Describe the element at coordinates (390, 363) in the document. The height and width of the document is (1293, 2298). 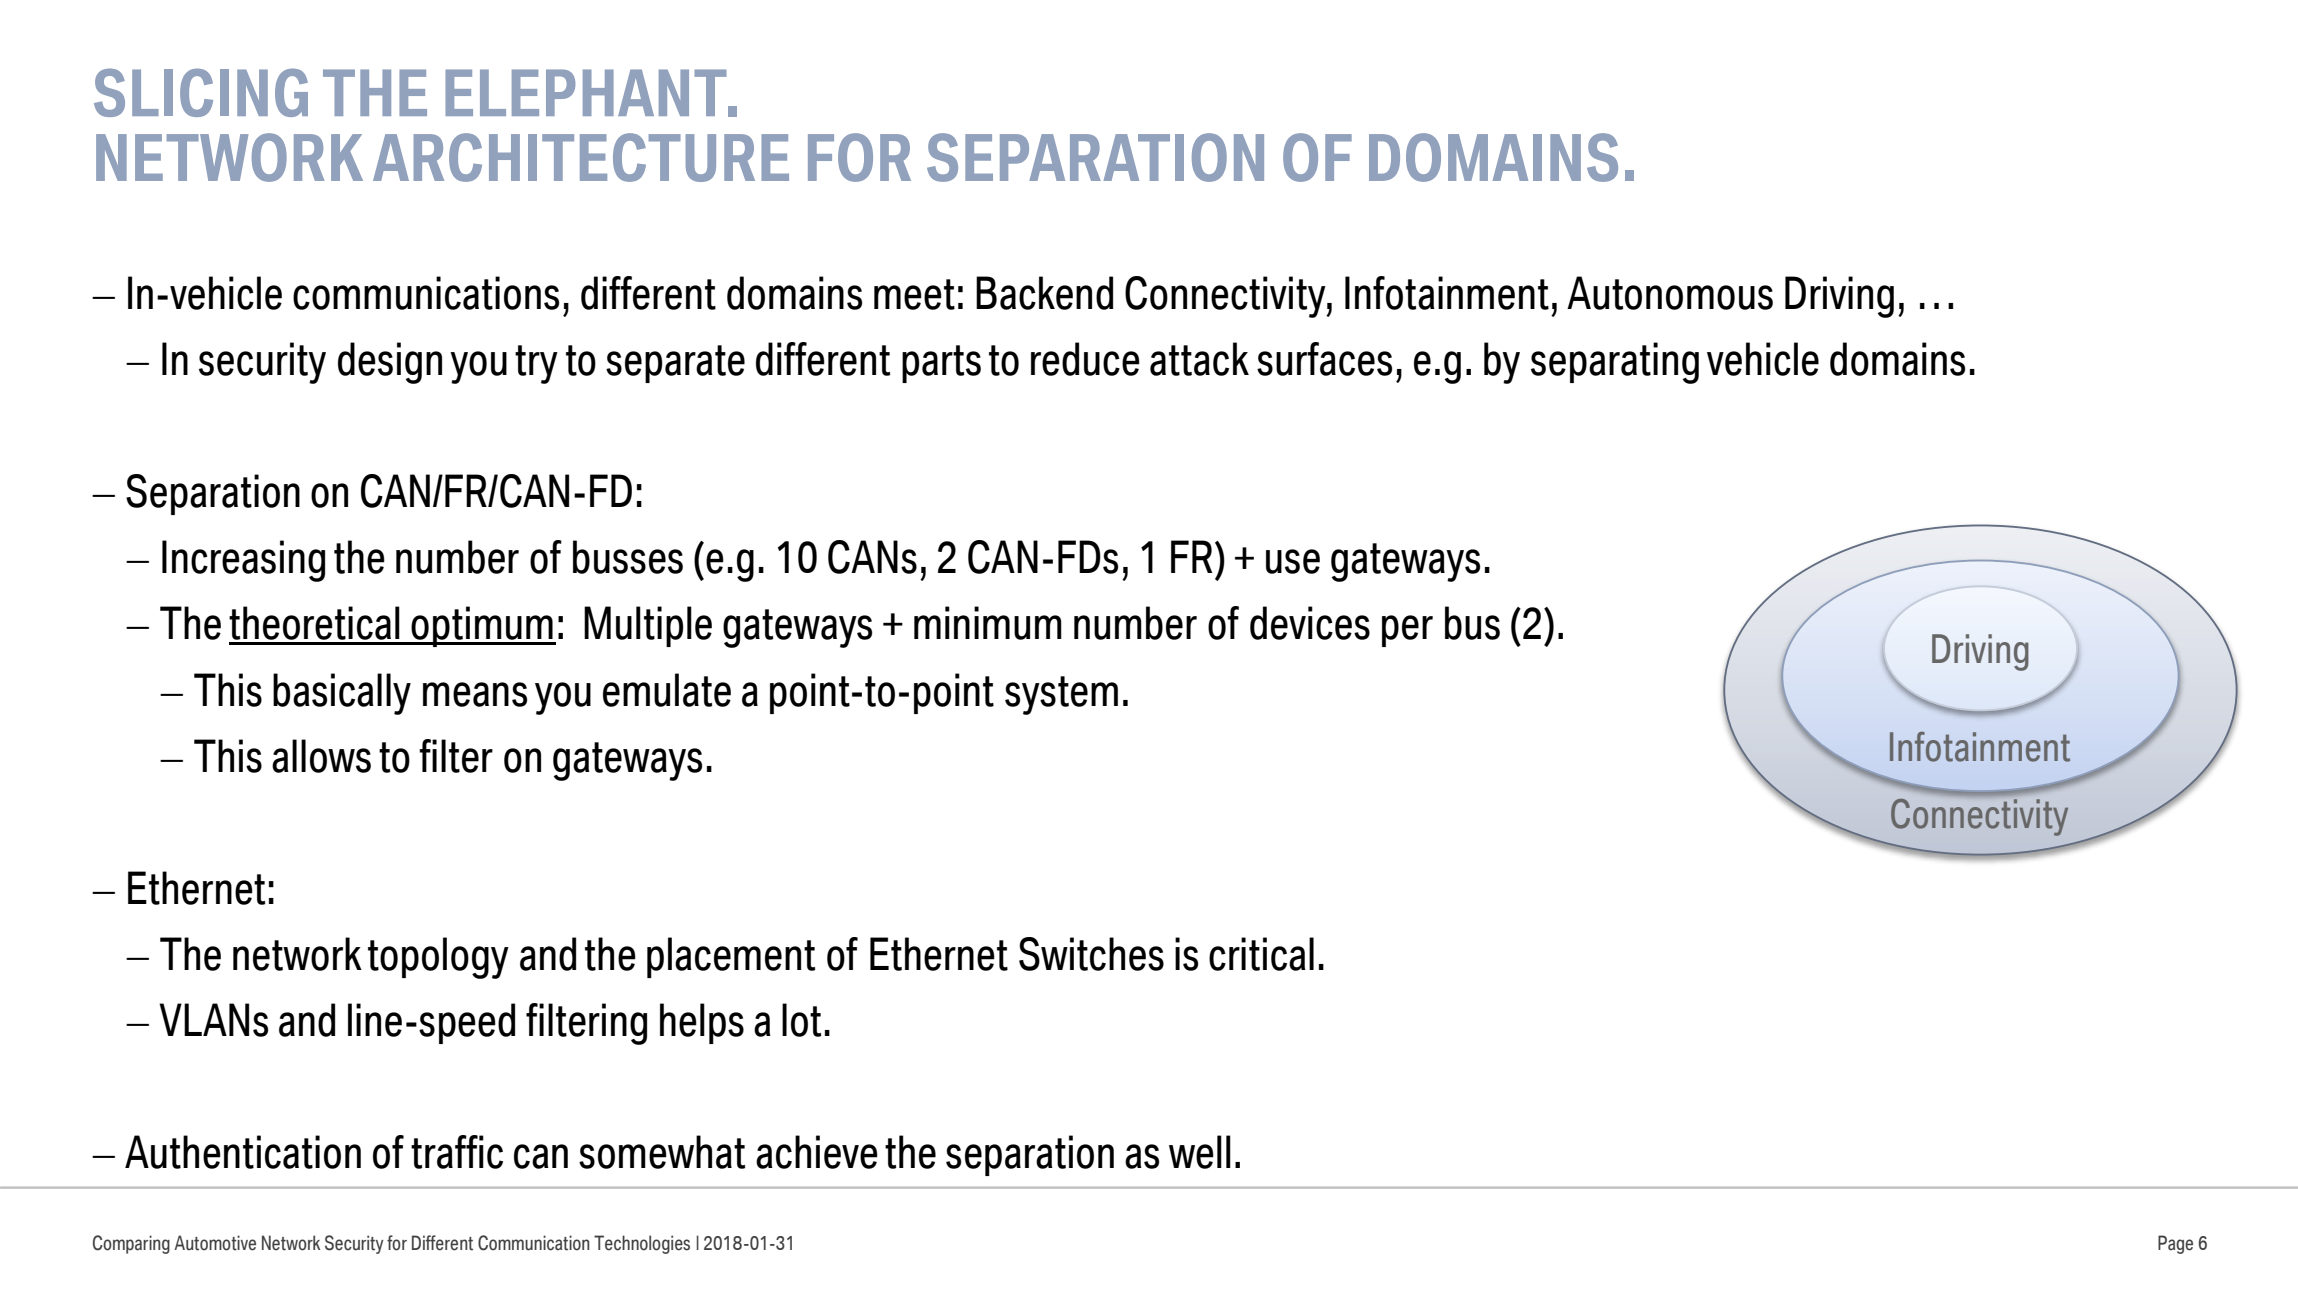
I see `design` at that location.
